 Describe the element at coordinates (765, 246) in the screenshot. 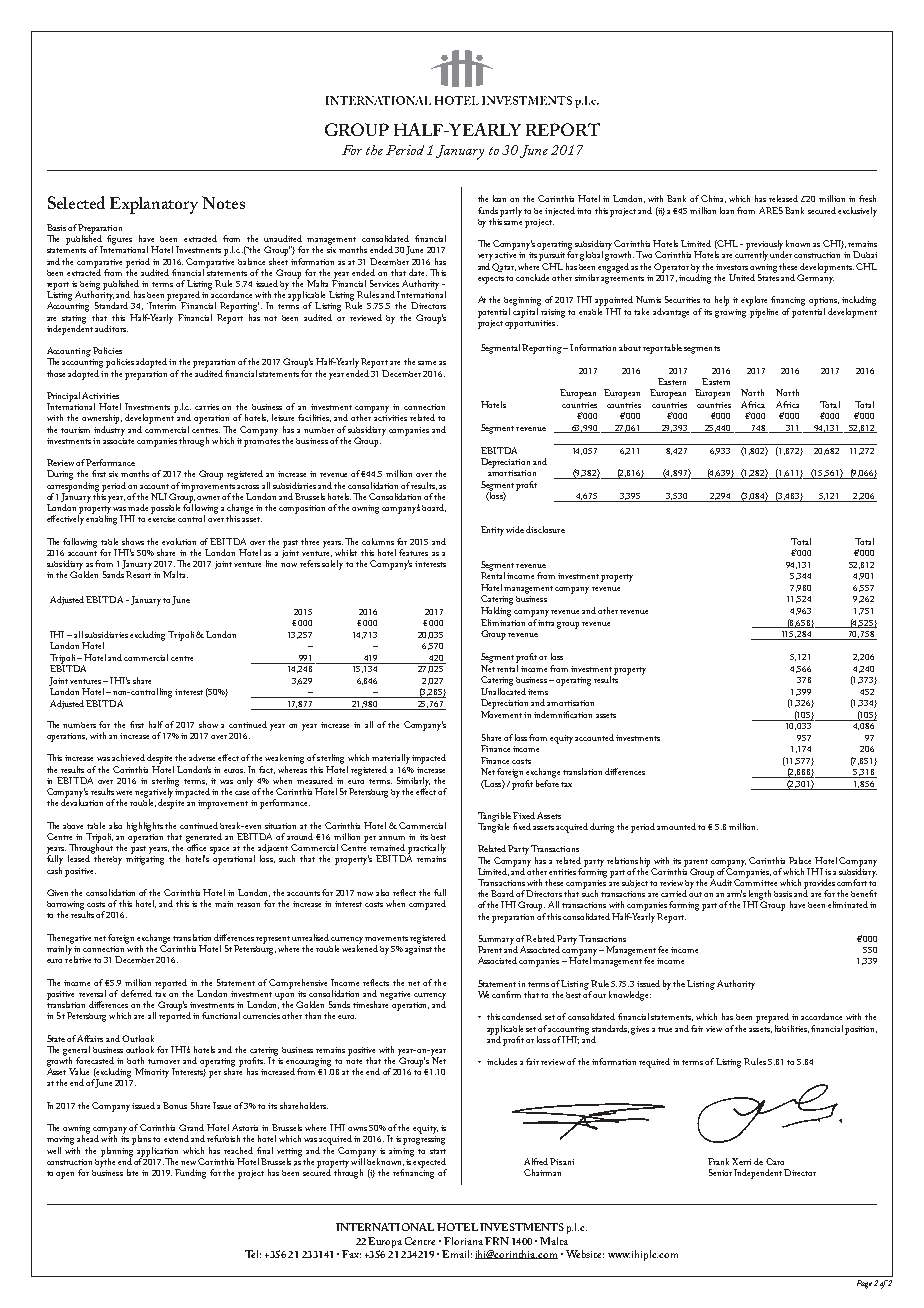

I see `previously` at that location.
